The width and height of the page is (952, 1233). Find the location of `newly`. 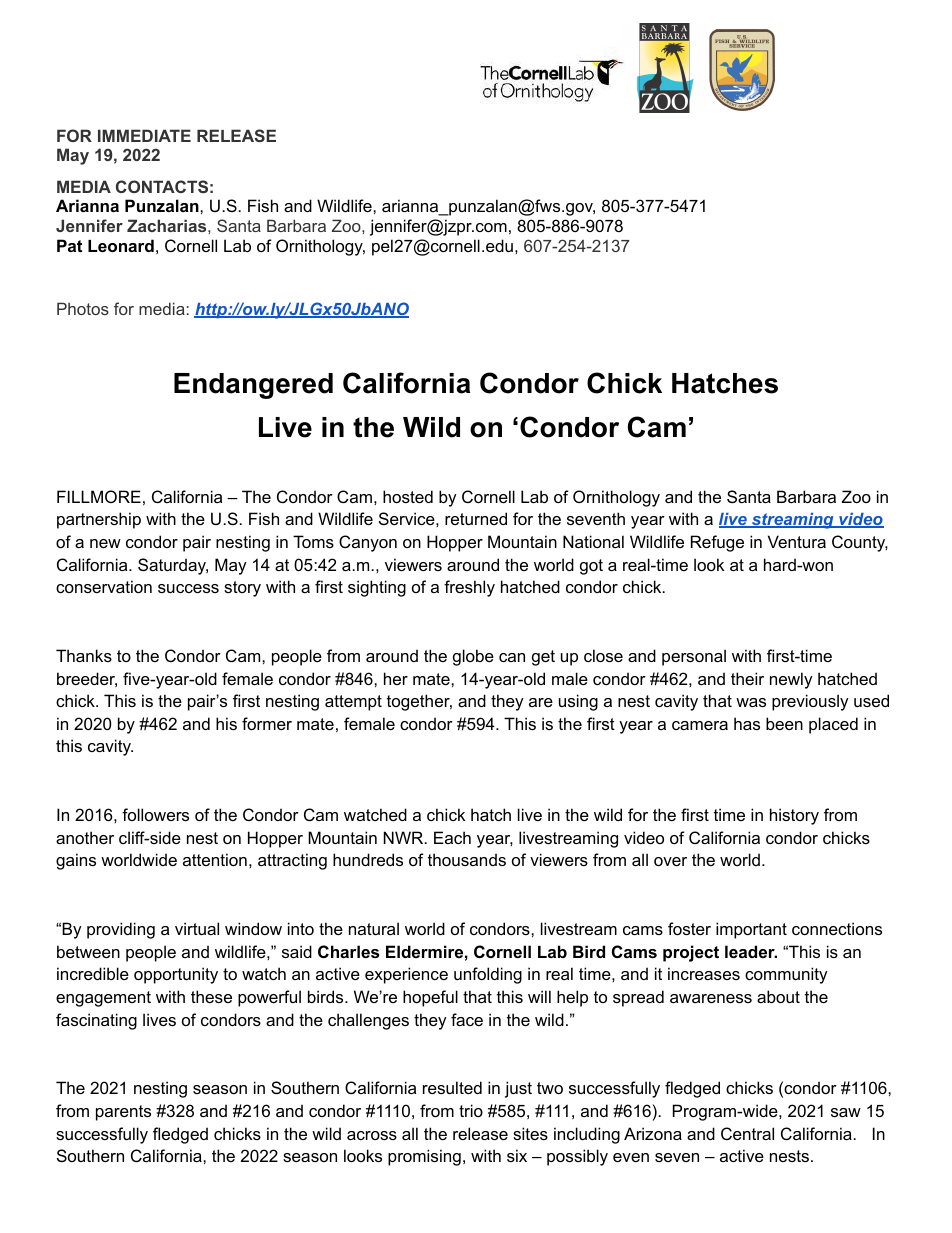

newly is located at coordinates (791, 680).
